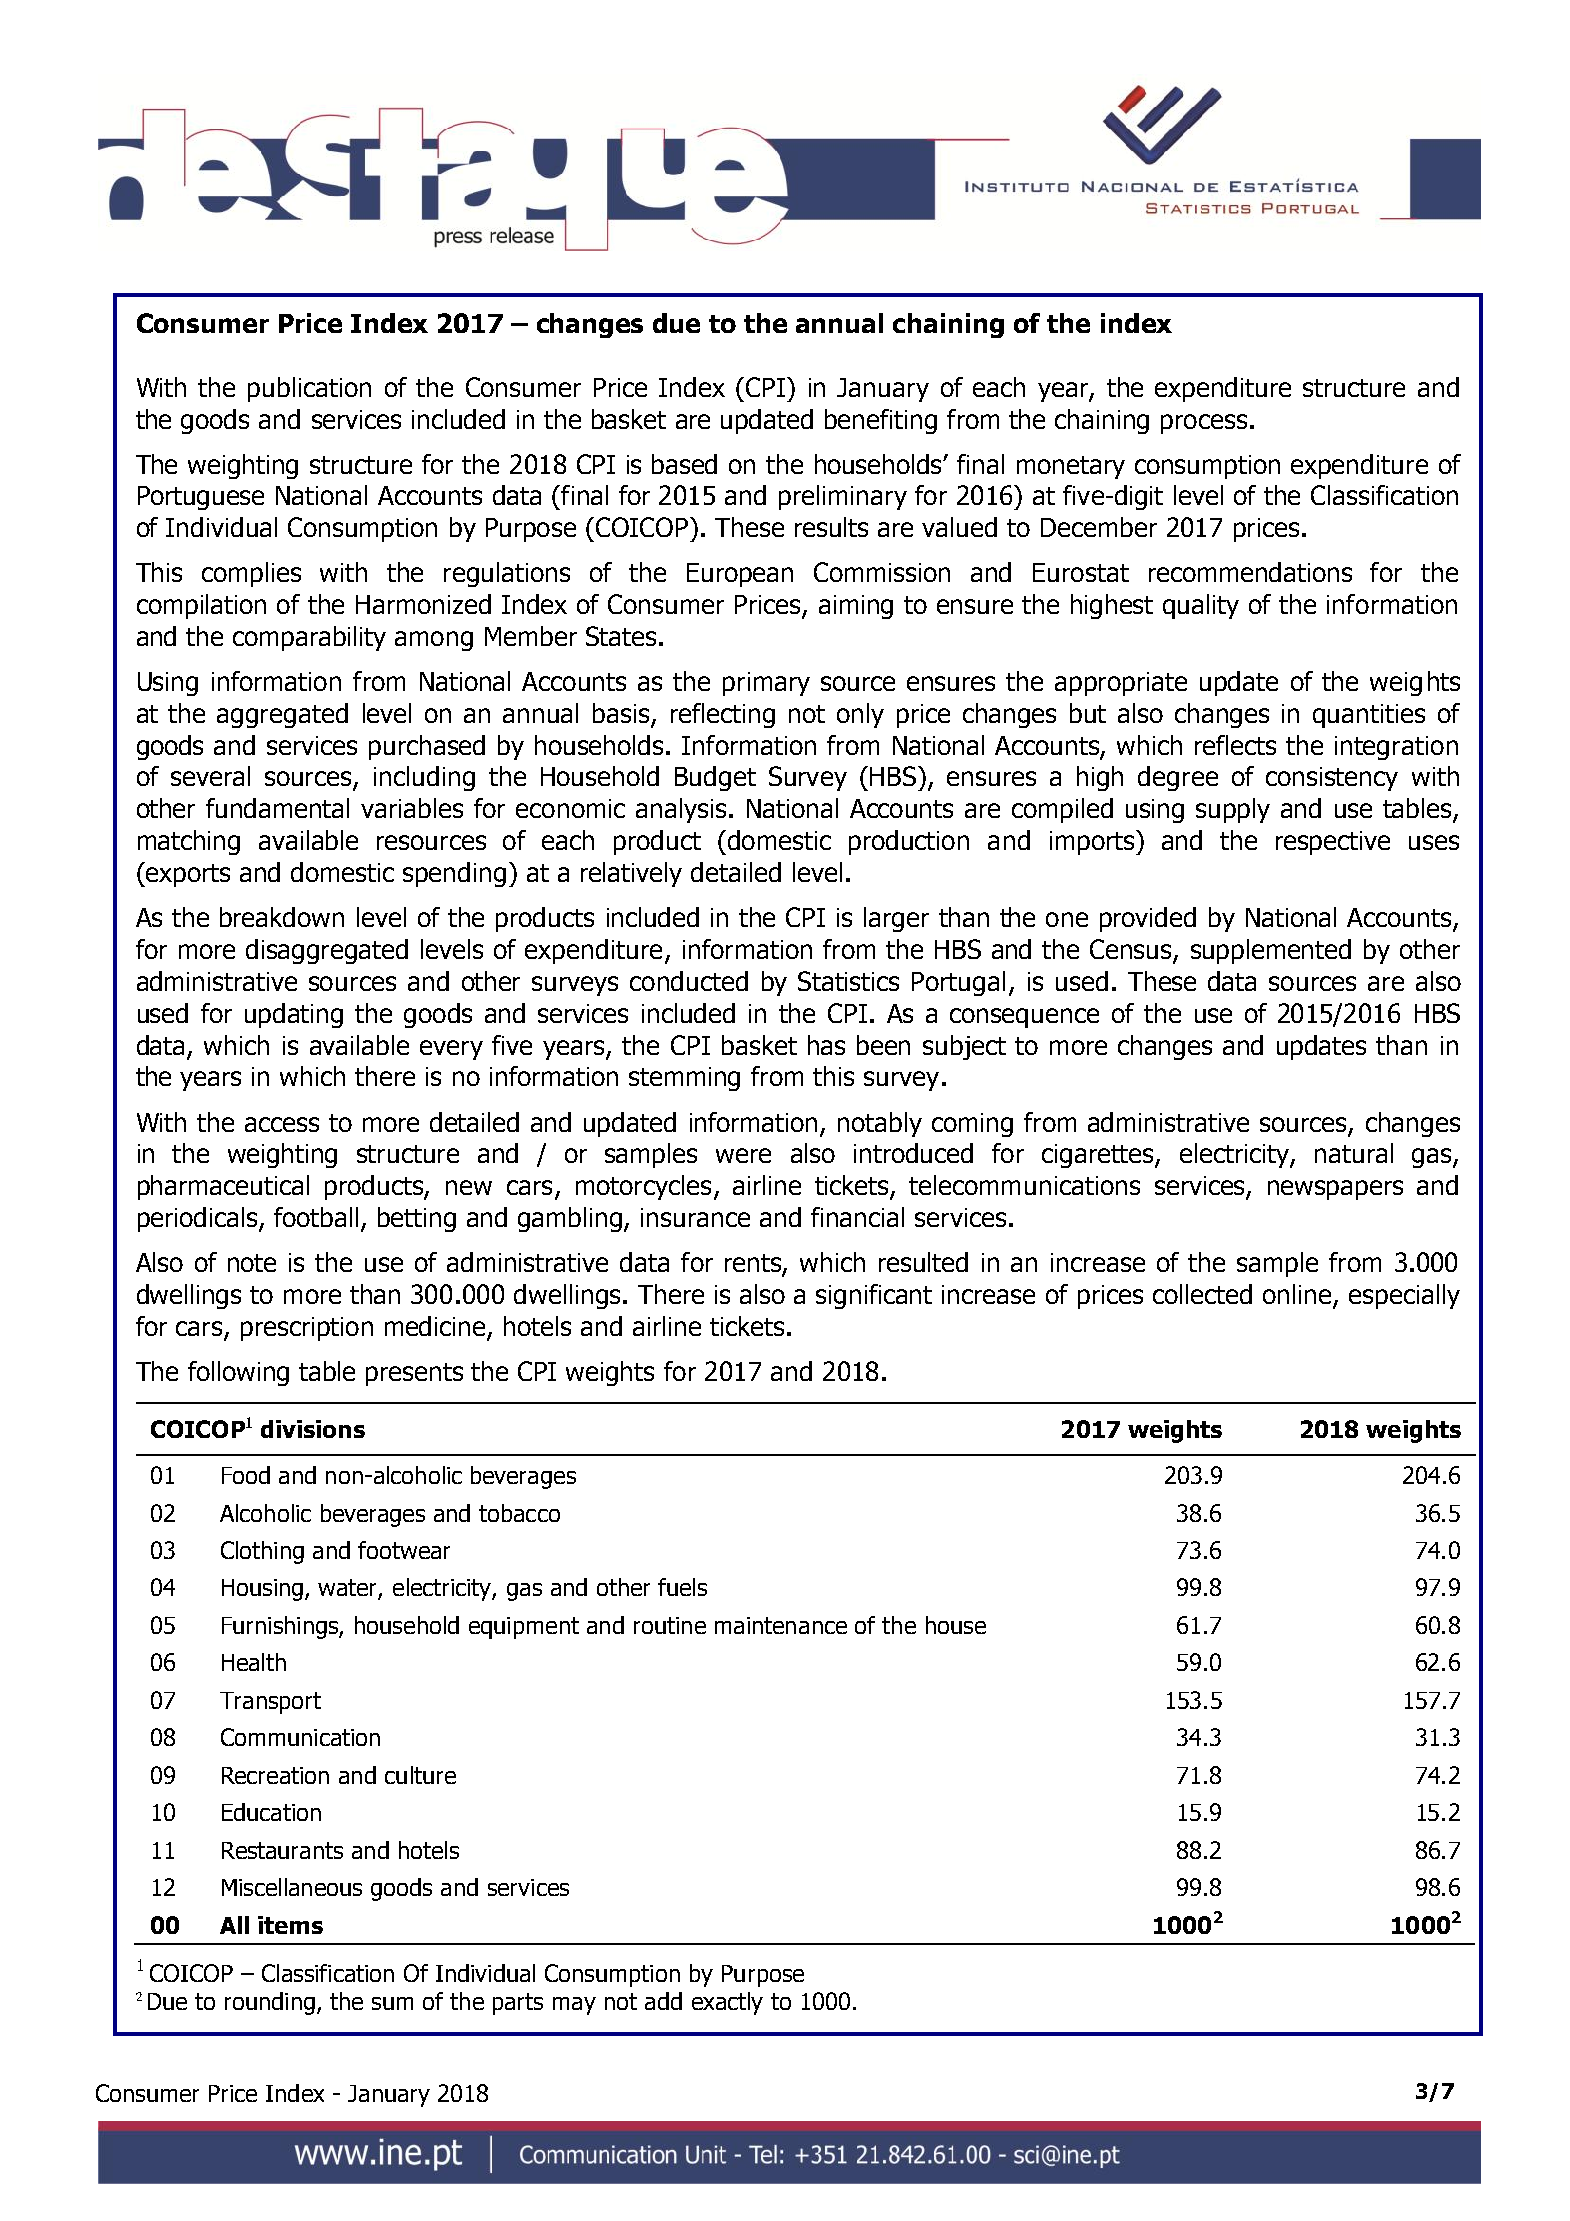  I want to click on financial, so click(857, 1217).
